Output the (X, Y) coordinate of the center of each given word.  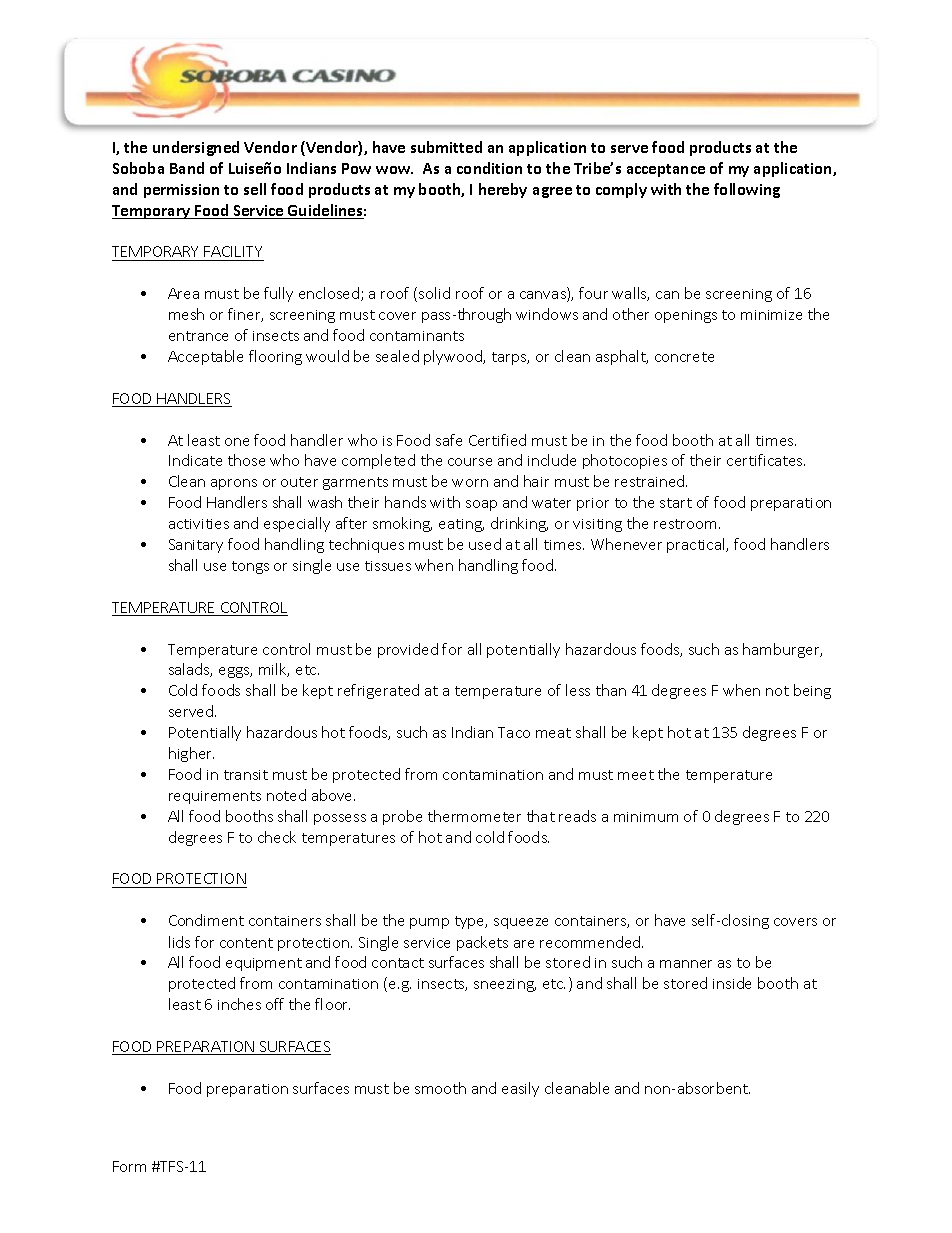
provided (408, 650)
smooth (440, 1088)
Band (187, 168)
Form (129, 1166)
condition (489, 168)
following (747, 190)
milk (274, 670)
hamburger (782, 650)
